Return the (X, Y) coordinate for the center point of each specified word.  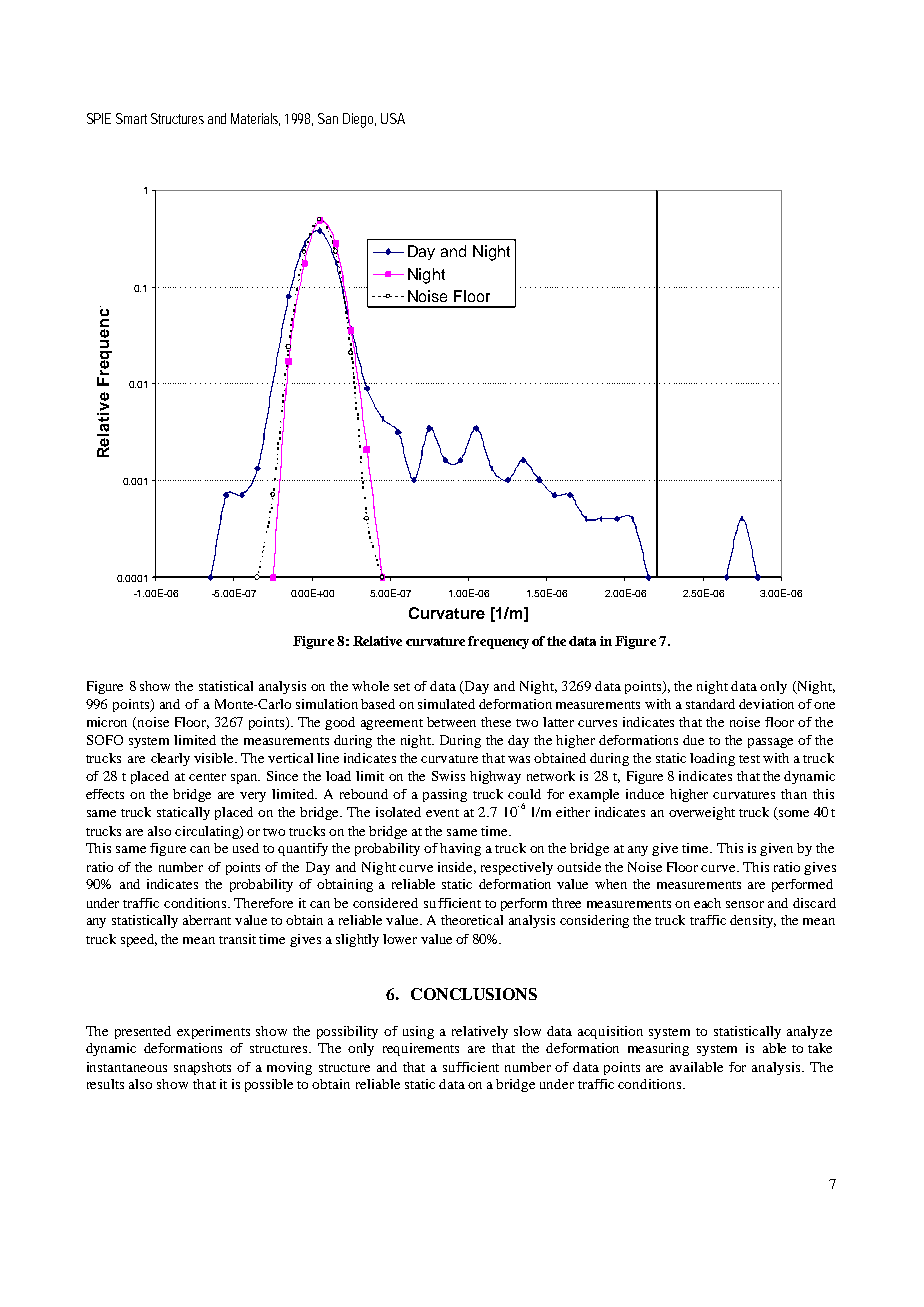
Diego (359, 120)
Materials (255, 119)
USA (393, 118)
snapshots (202, 1068)
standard (710, 704)
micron (107, 722)
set (402, 687)
